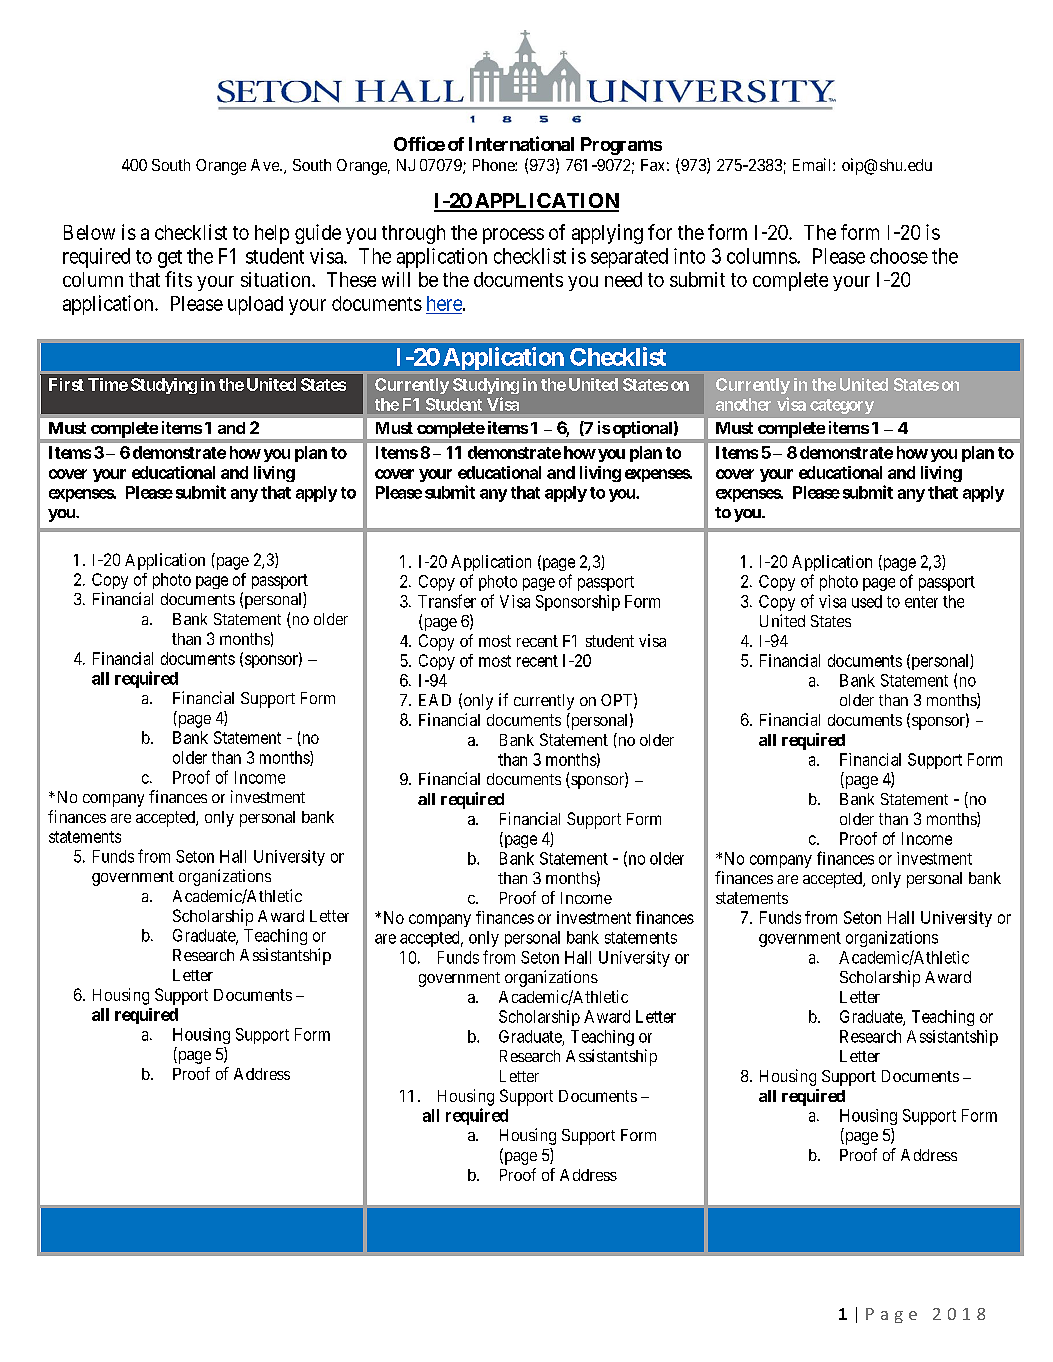  I want to click on Ave, so click(266, 165).
